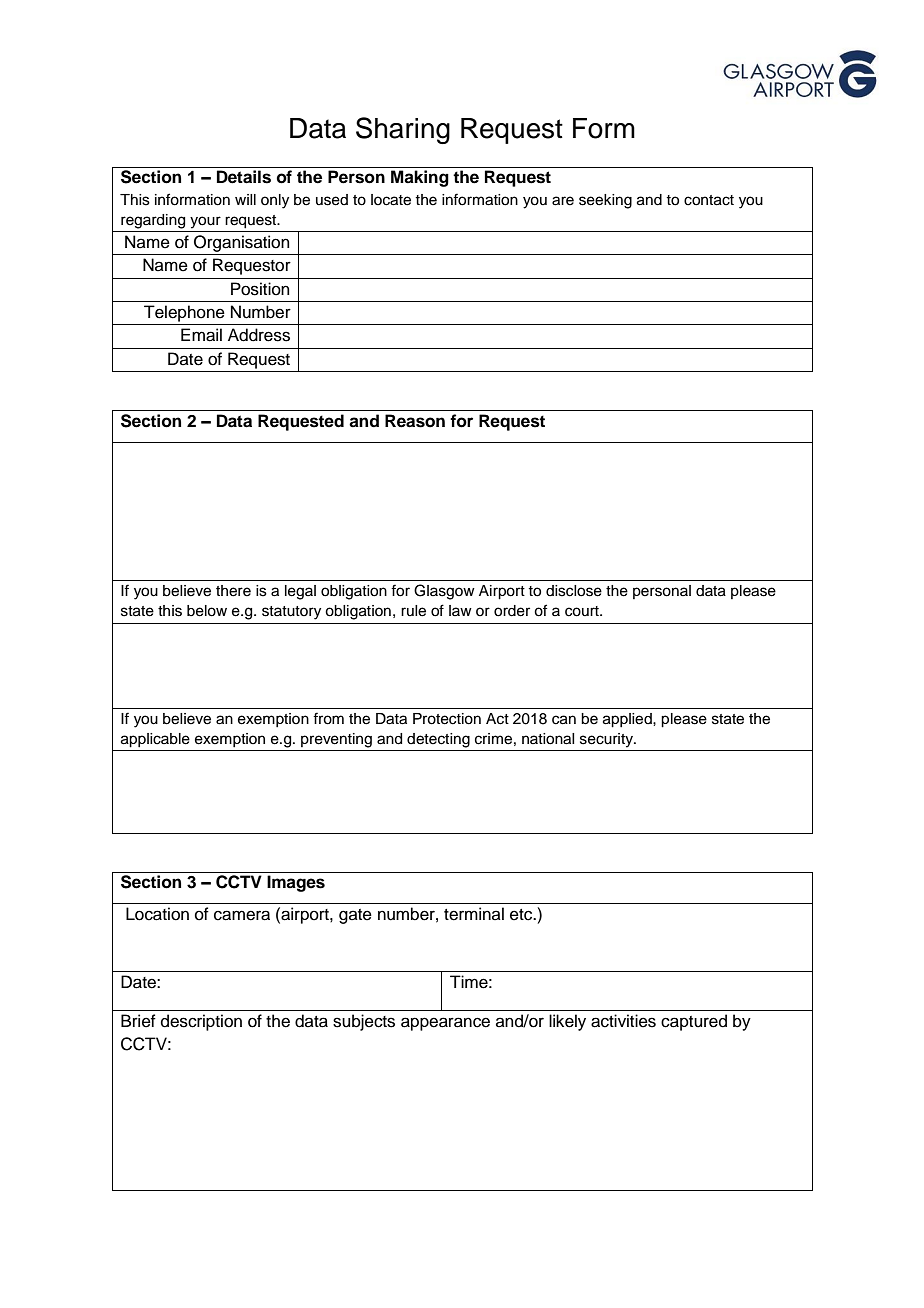 The image size is (924, 1308). I want to click on there, so click(233, 591).
